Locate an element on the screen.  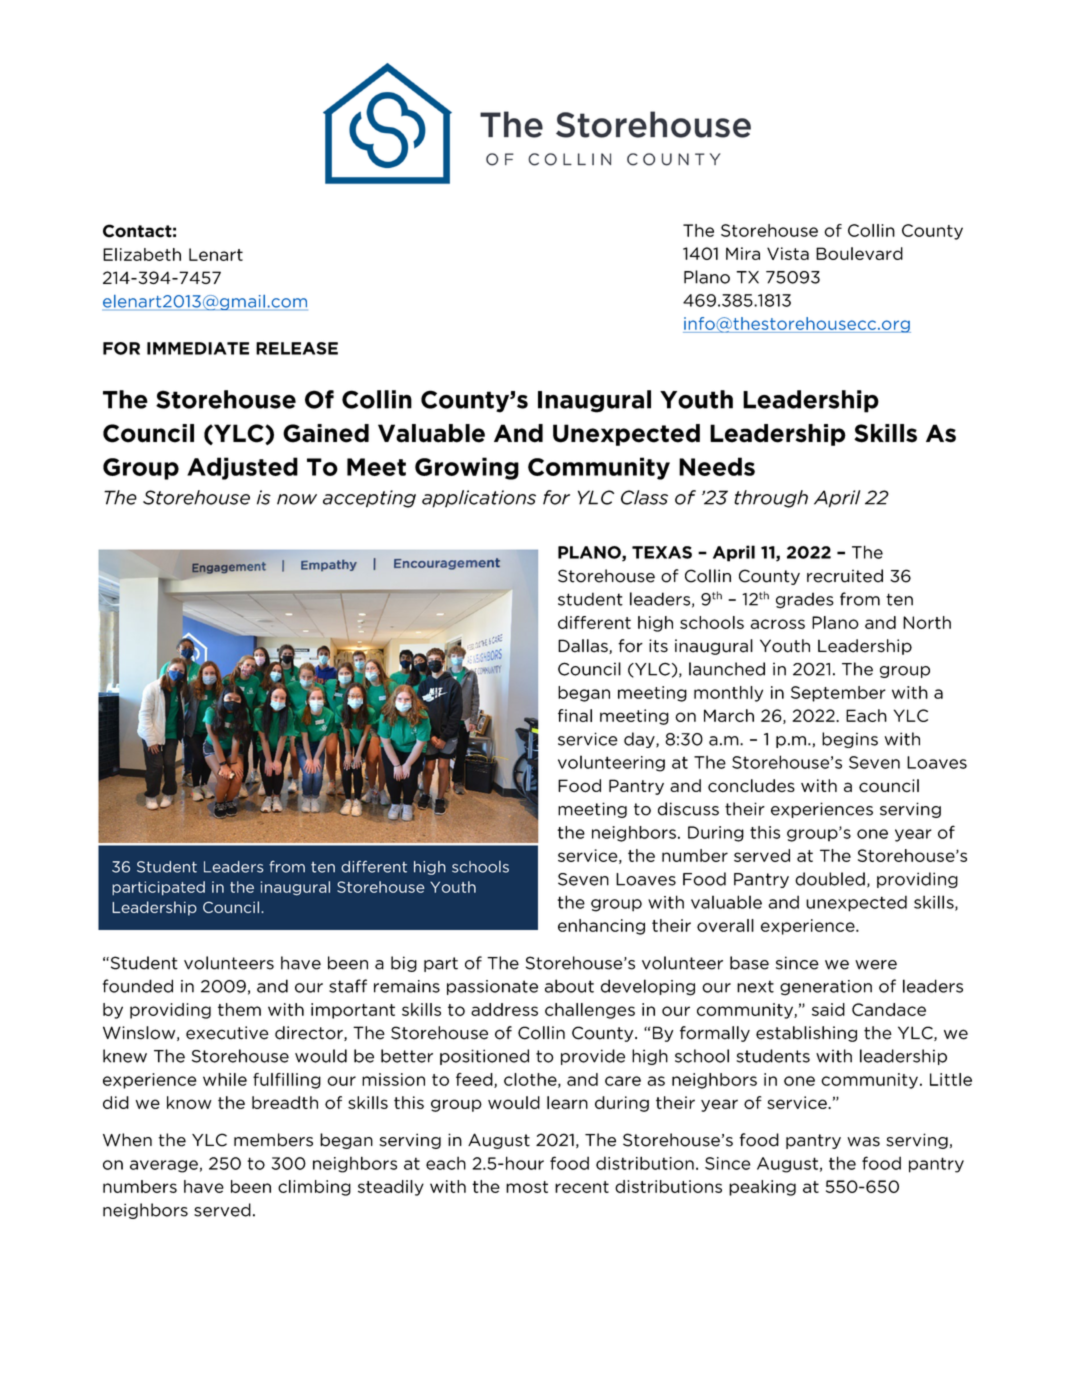
Elizabeth is located at coordinates (142, 254).
